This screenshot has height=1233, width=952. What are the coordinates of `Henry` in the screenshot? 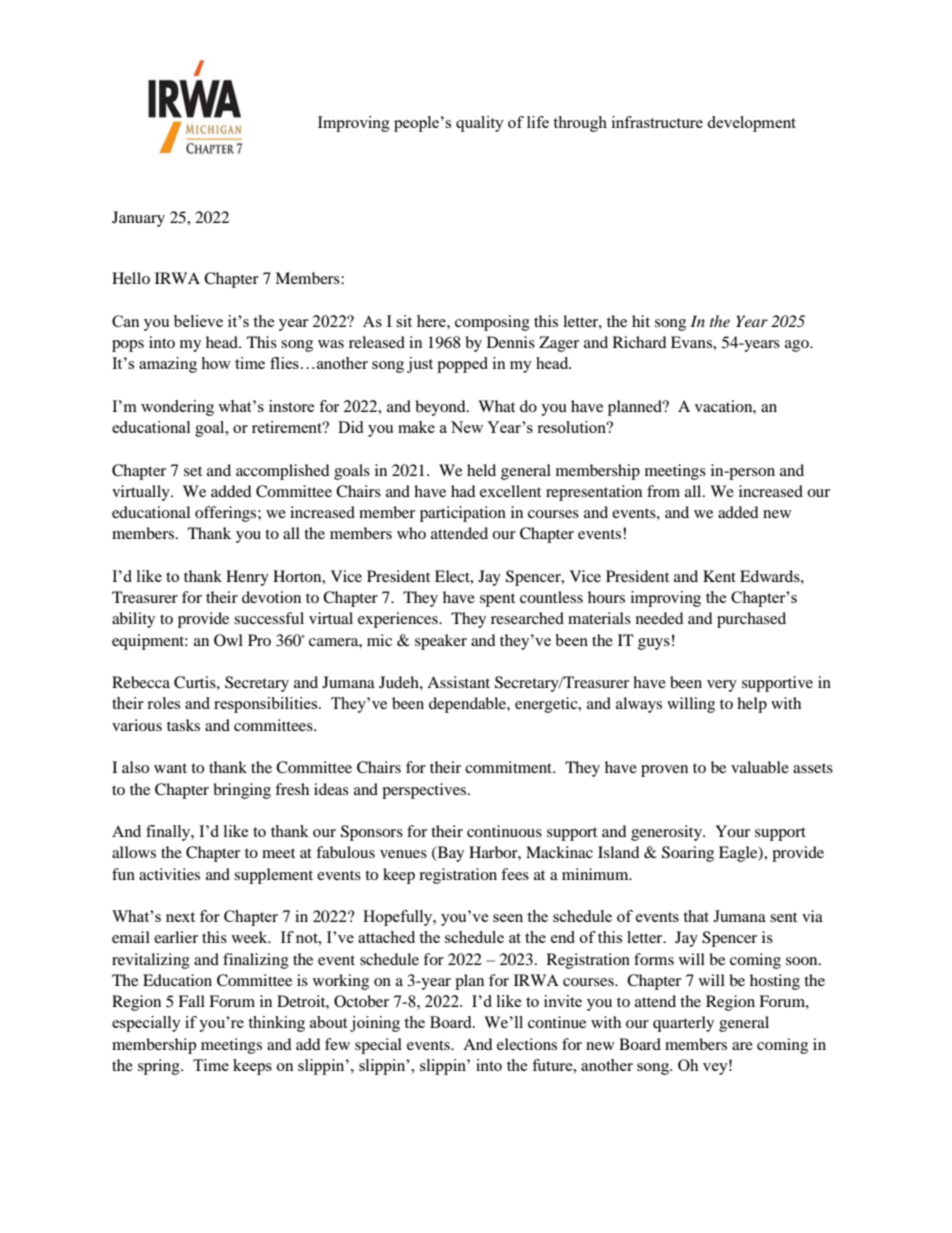 It's located at (247, 578).
